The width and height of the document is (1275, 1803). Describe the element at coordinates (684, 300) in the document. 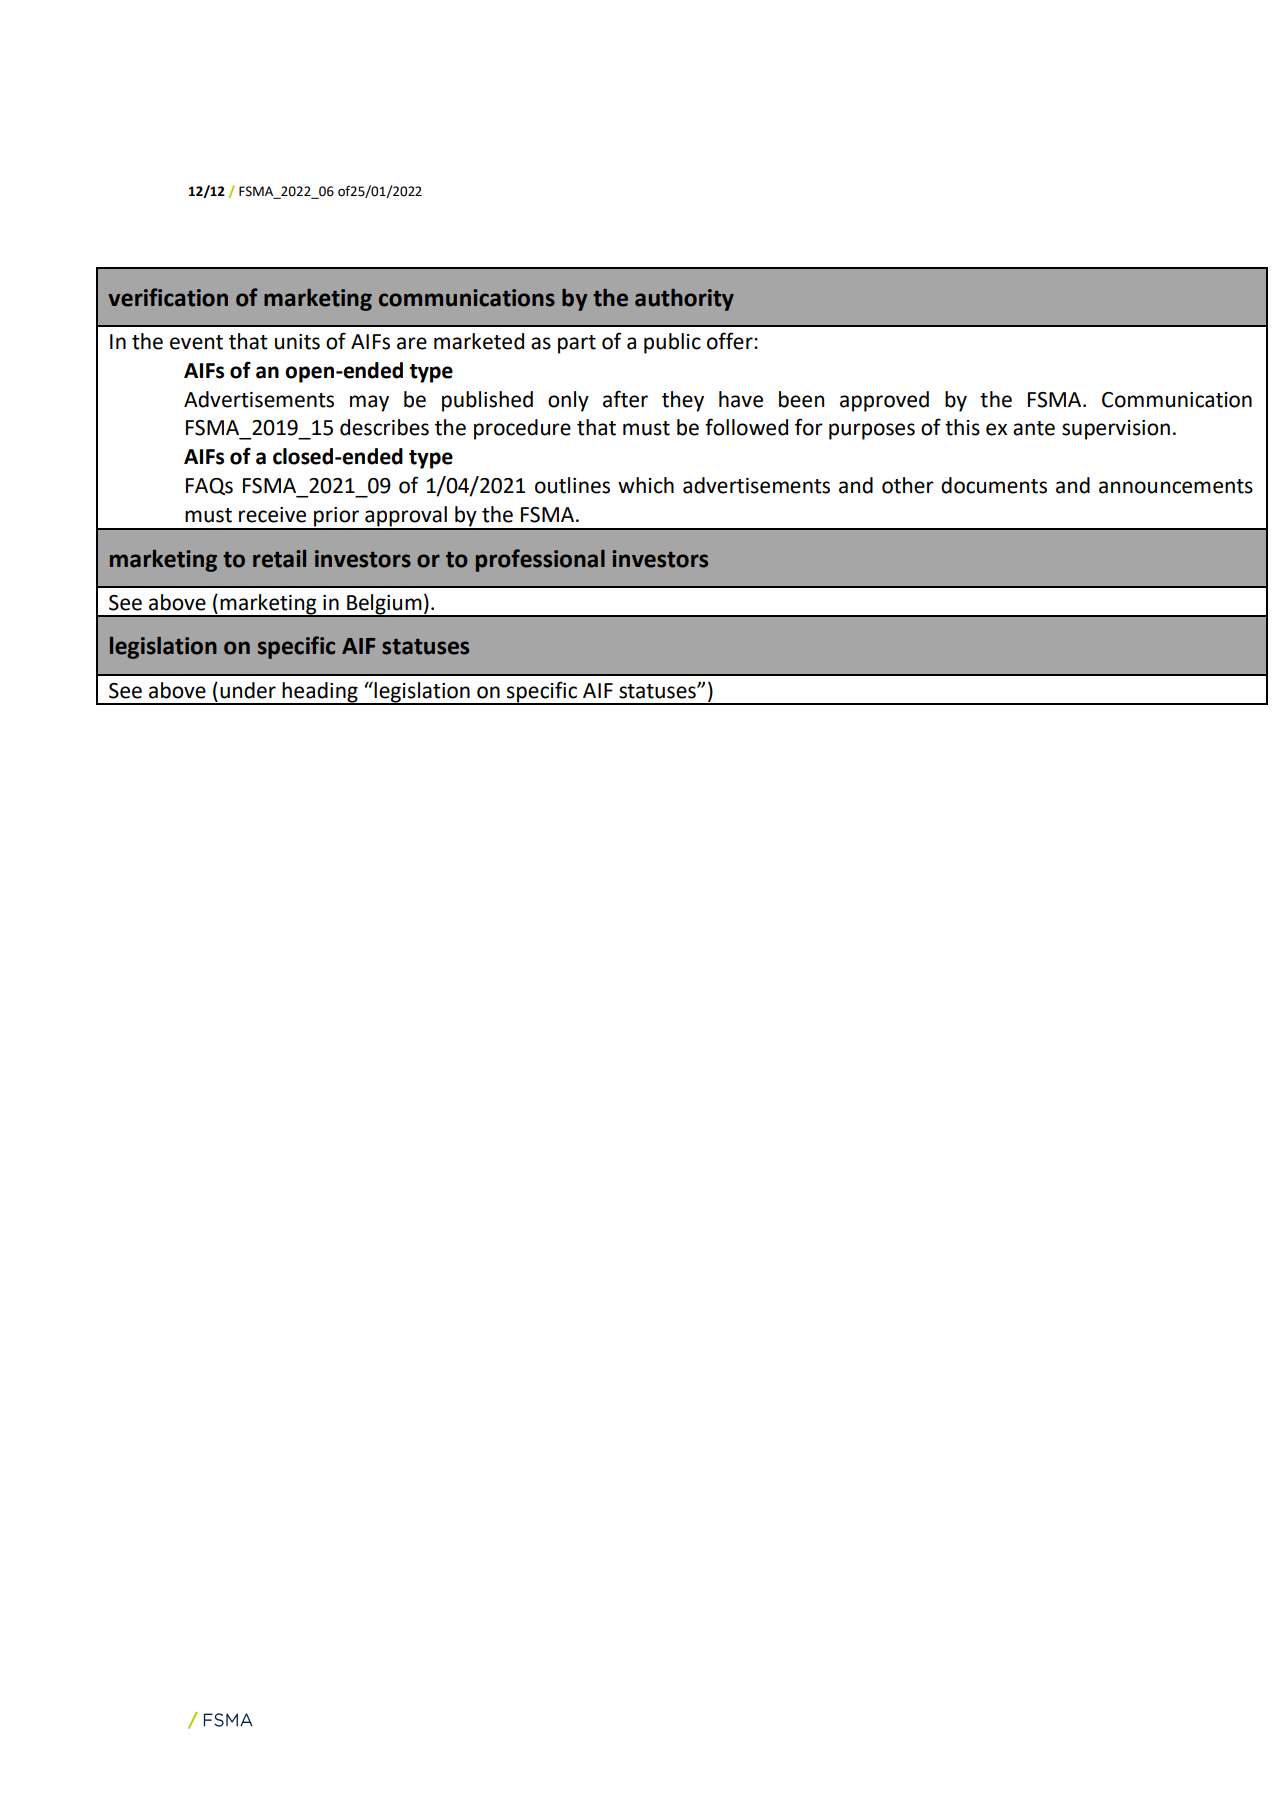

I see `authority` at that location.
